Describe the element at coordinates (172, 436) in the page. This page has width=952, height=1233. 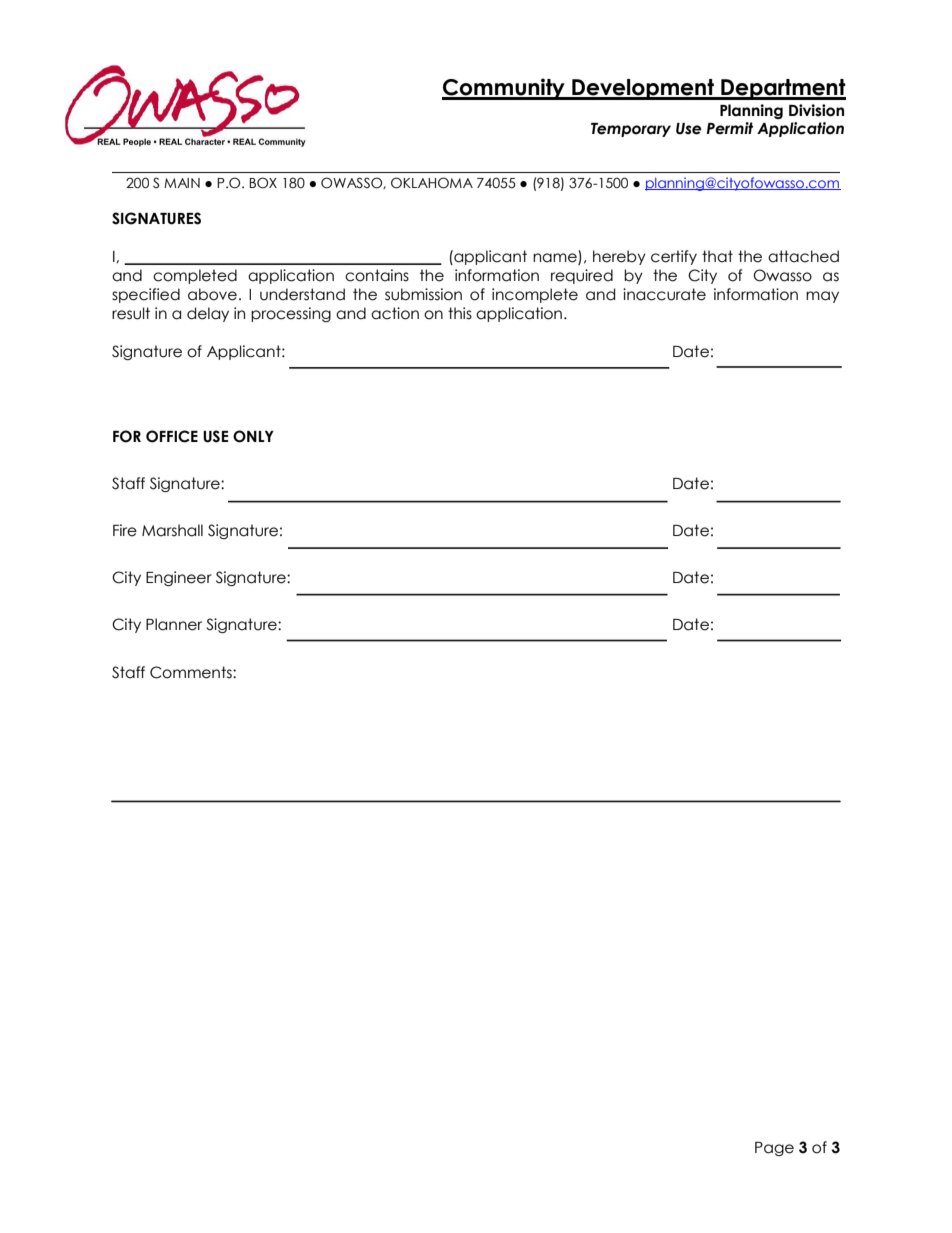
I see `OFFICE` at that location.
